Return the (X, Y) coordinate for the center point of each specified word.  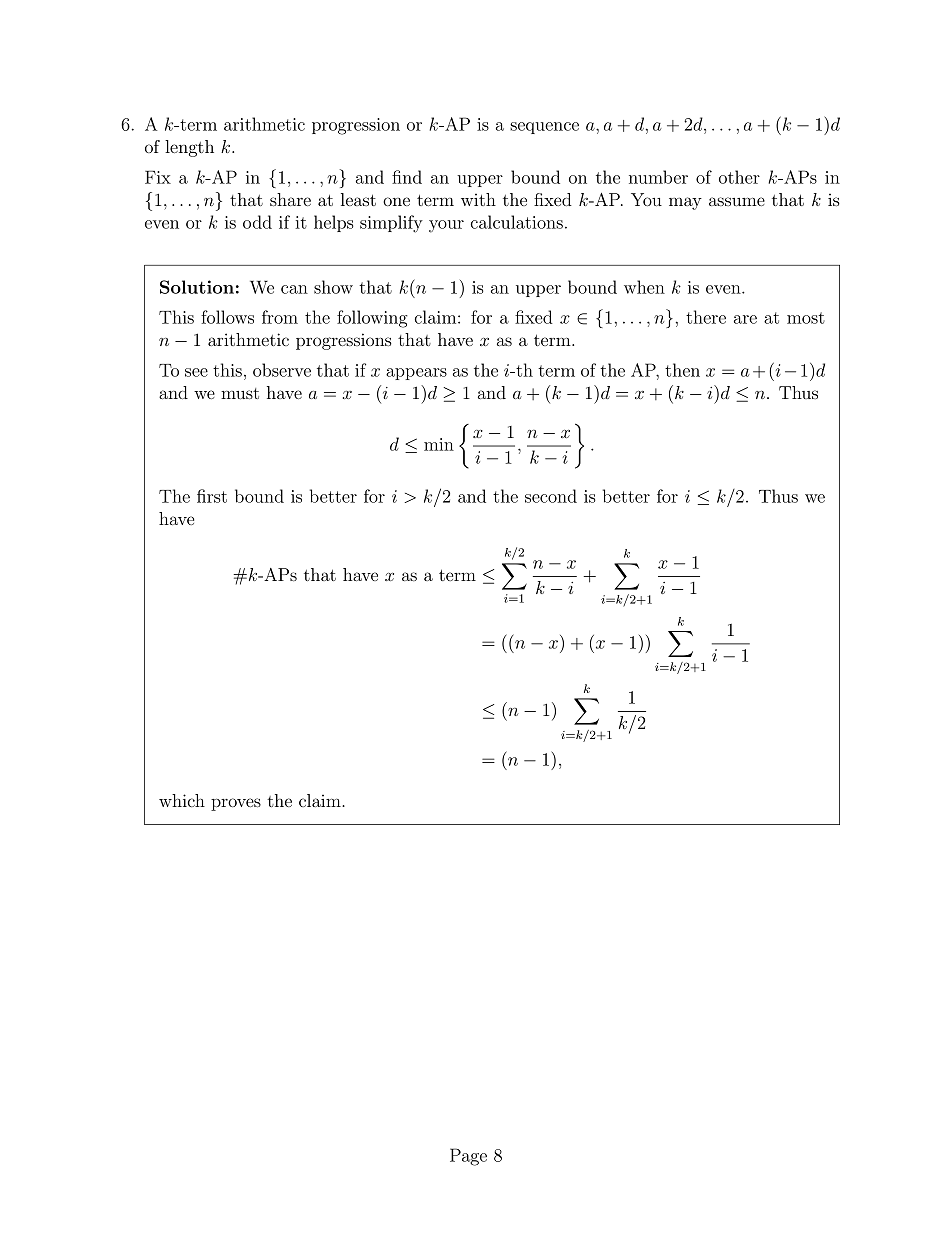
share (290, 199)
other (739, 177)
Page (468, 1157)
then (682, 370)
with (478, 199)
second (551, 496)
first (212, 496)
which (182, 800)
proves (236, 804)
